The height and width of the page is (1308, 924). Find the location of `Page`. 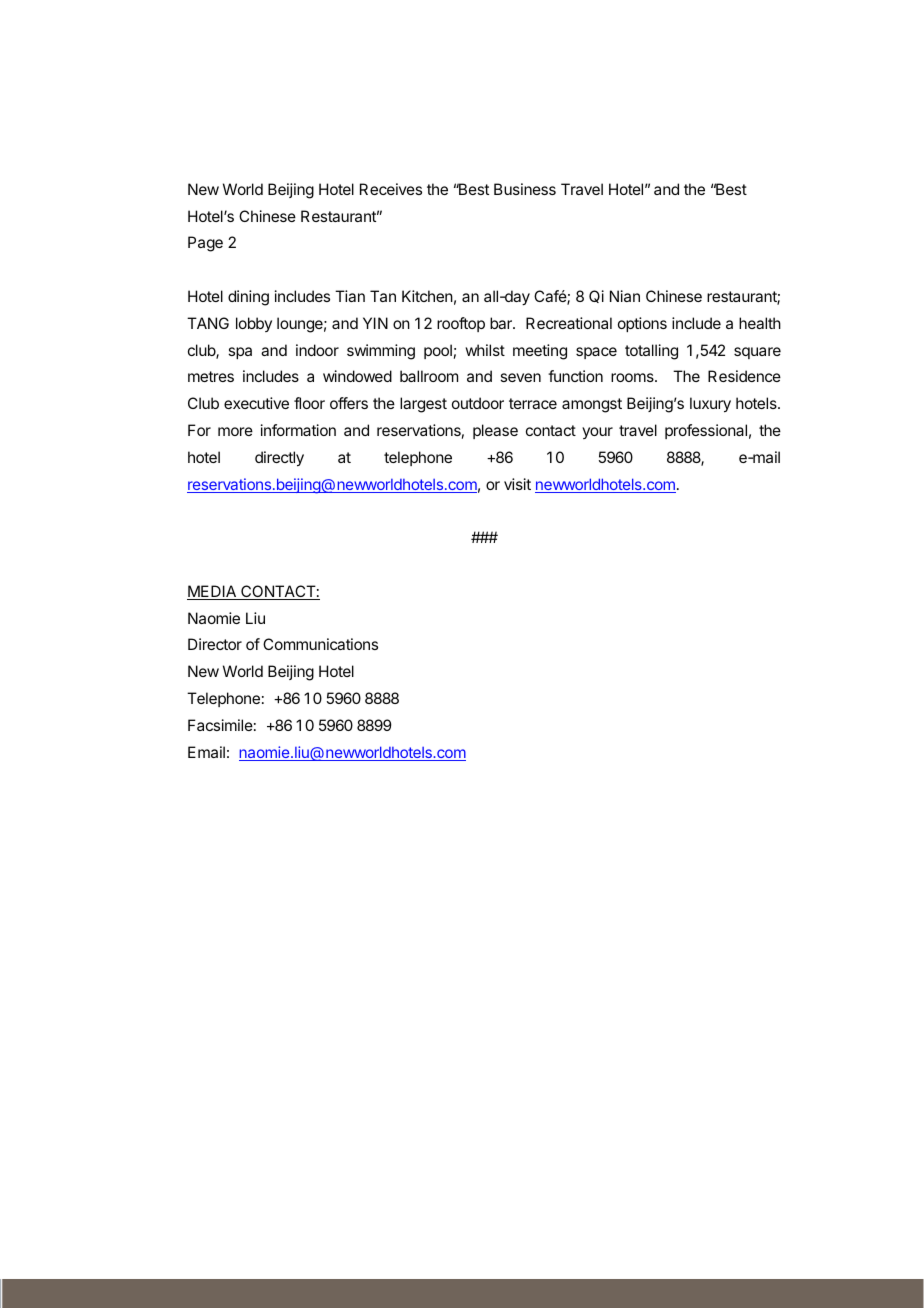

Page is located at coordinates (205, 244).
